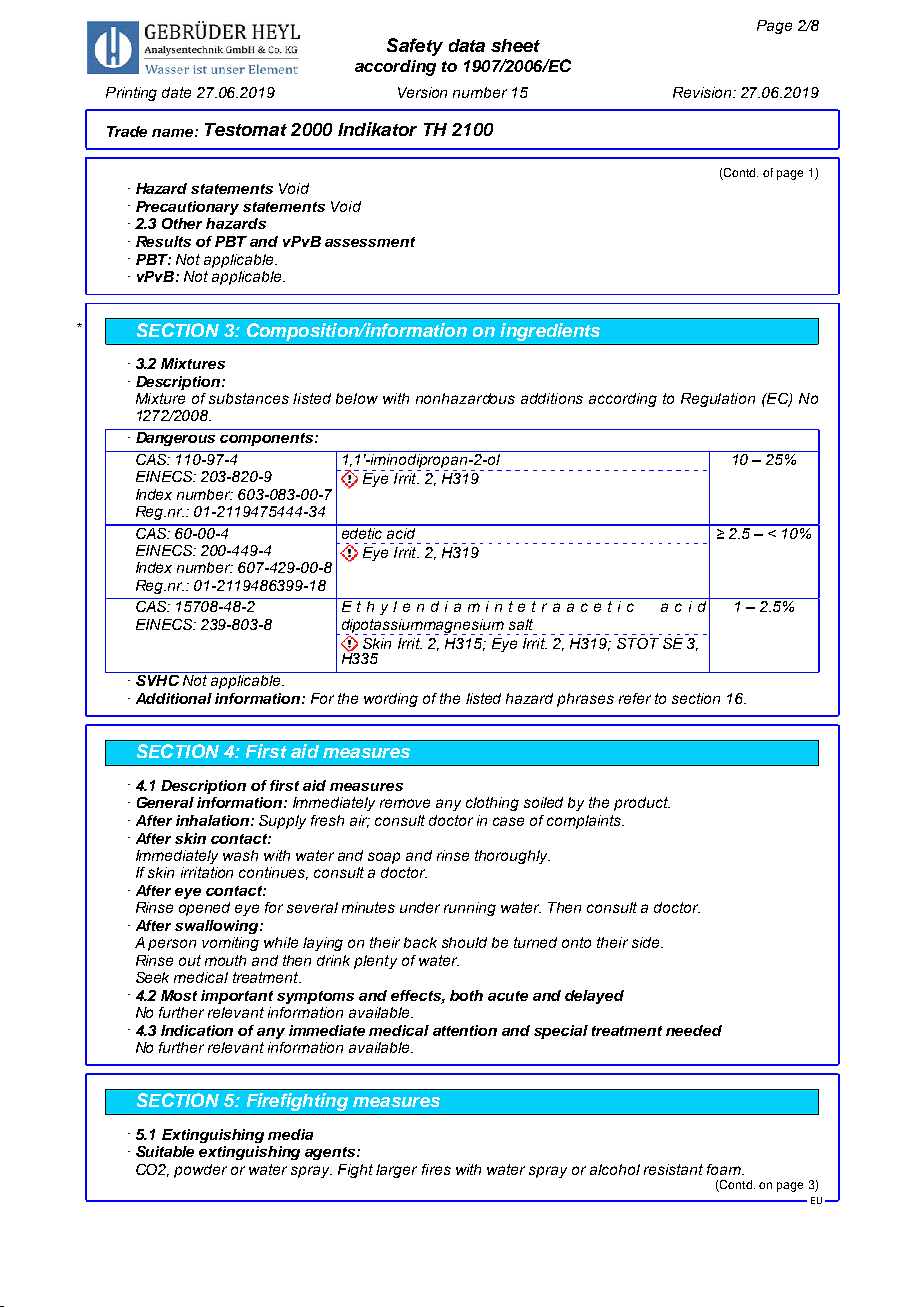 The image size is (924, 1308). What do you see at coordinates (635, 698) in the image?
I see `refer` at bounding box center [635, 698].
